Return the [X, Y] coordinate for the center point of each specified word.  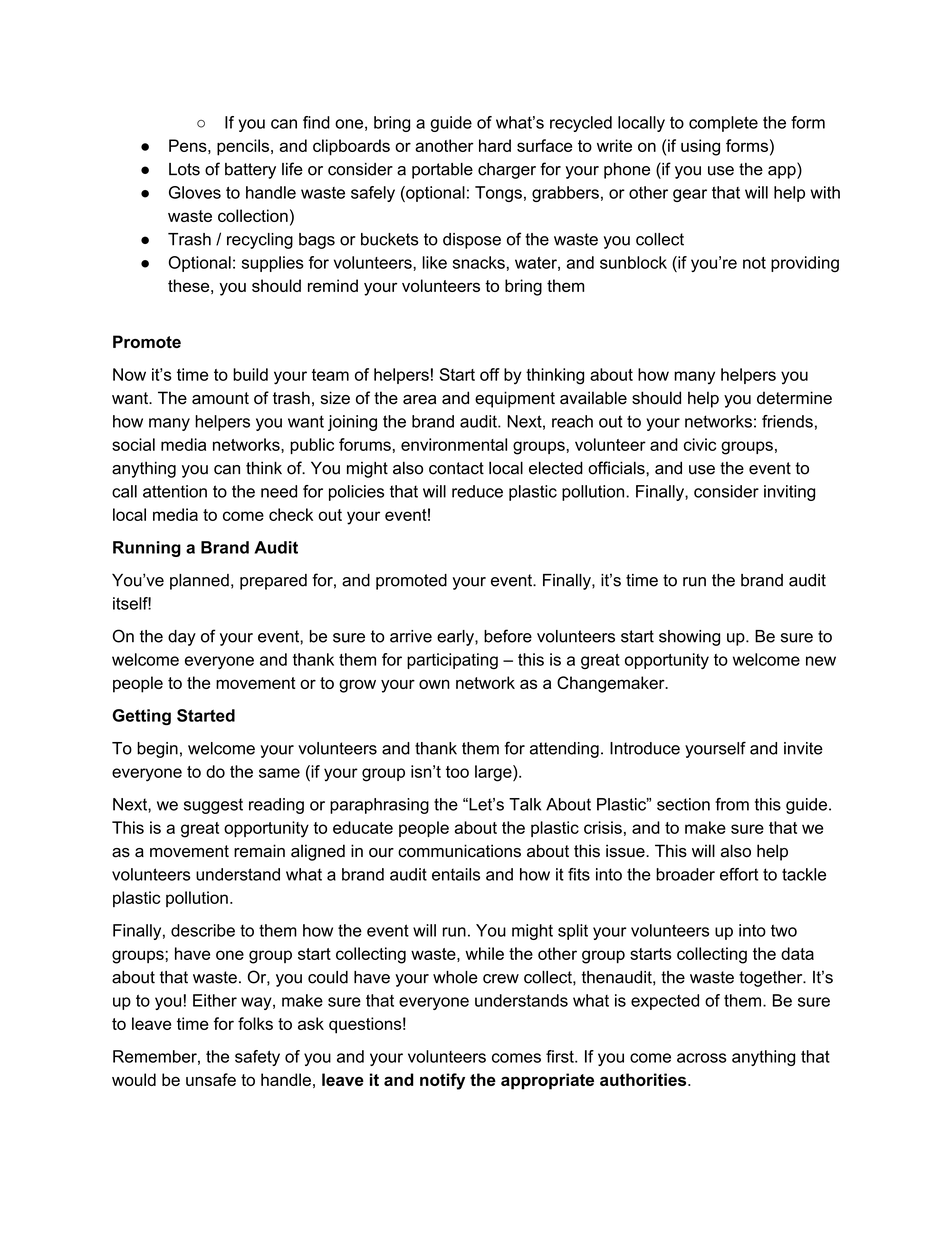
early [456, 638]
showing [689, 638]
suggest [213, 806]
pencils [244, 147]
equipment [515, 399]
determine [794, 398]
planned [199, 582]
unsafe [211, 1079]
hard [495, 145]
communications [459, 851]
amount [220, 398]
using [700, 147]
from [732, 804]
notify [442, 1081]
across [701, 1058]
